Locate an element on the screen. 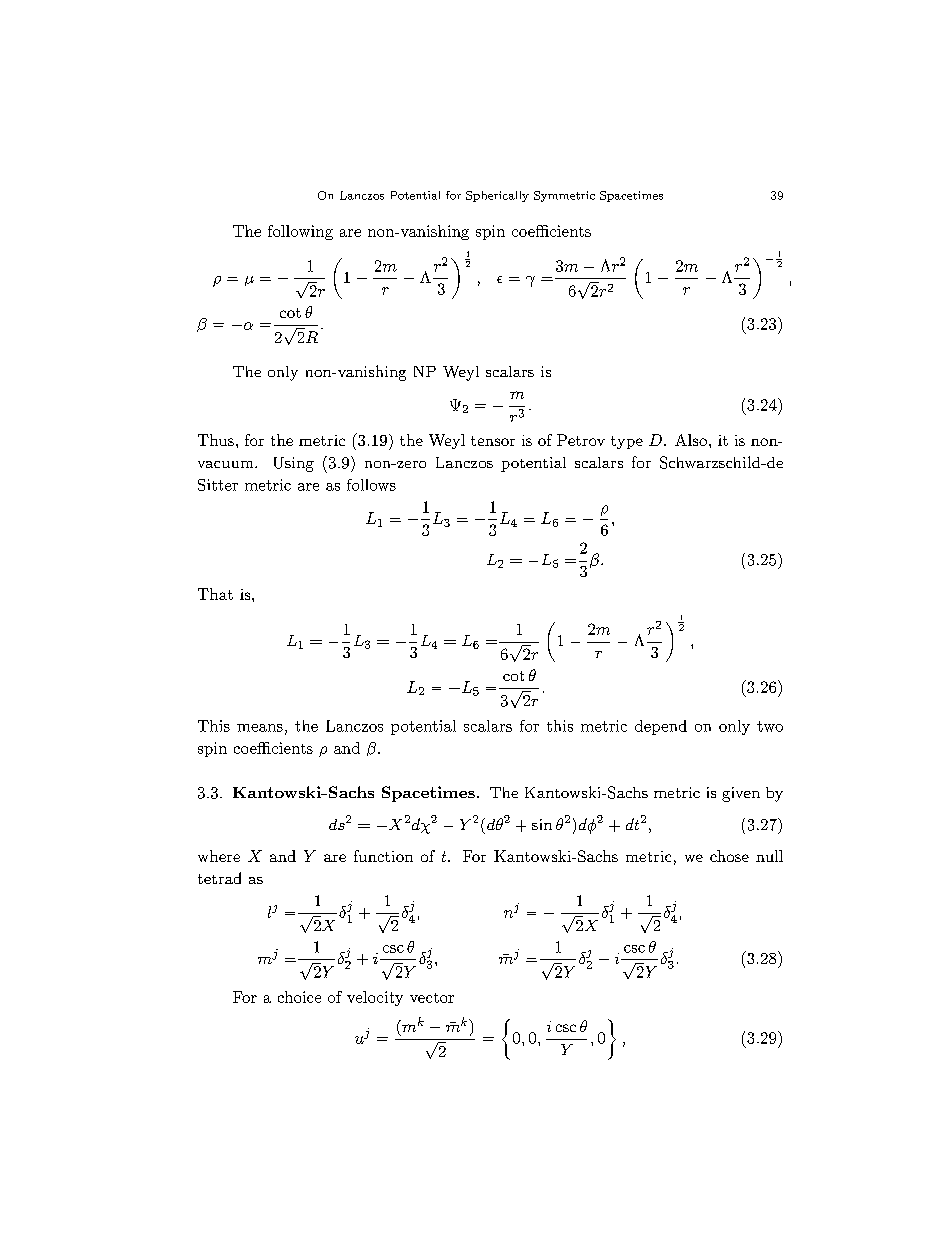  type is located at coordinates (627, 442).
